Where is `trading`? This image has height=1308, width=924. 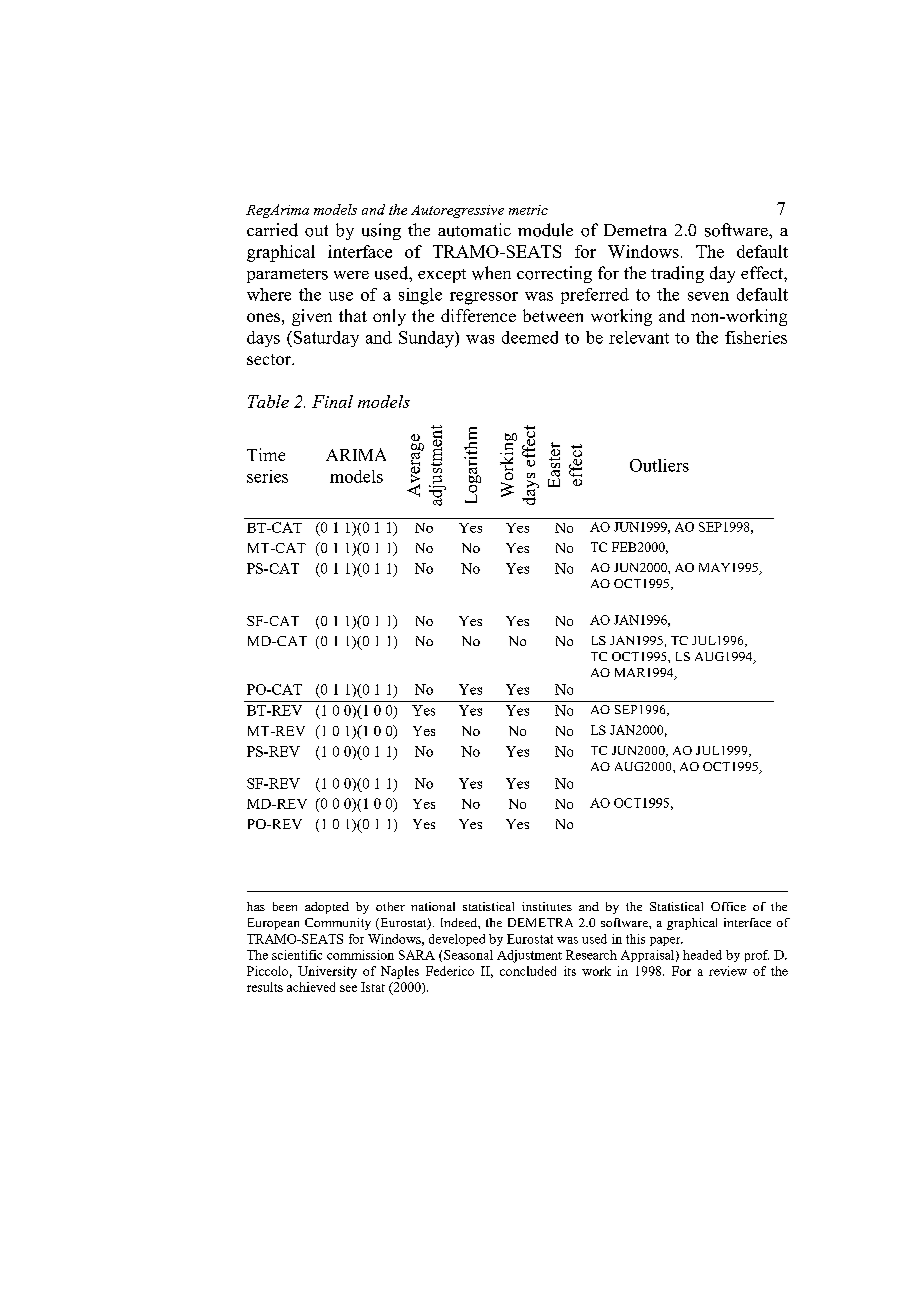 trading is located at coordinates (677, 274).
